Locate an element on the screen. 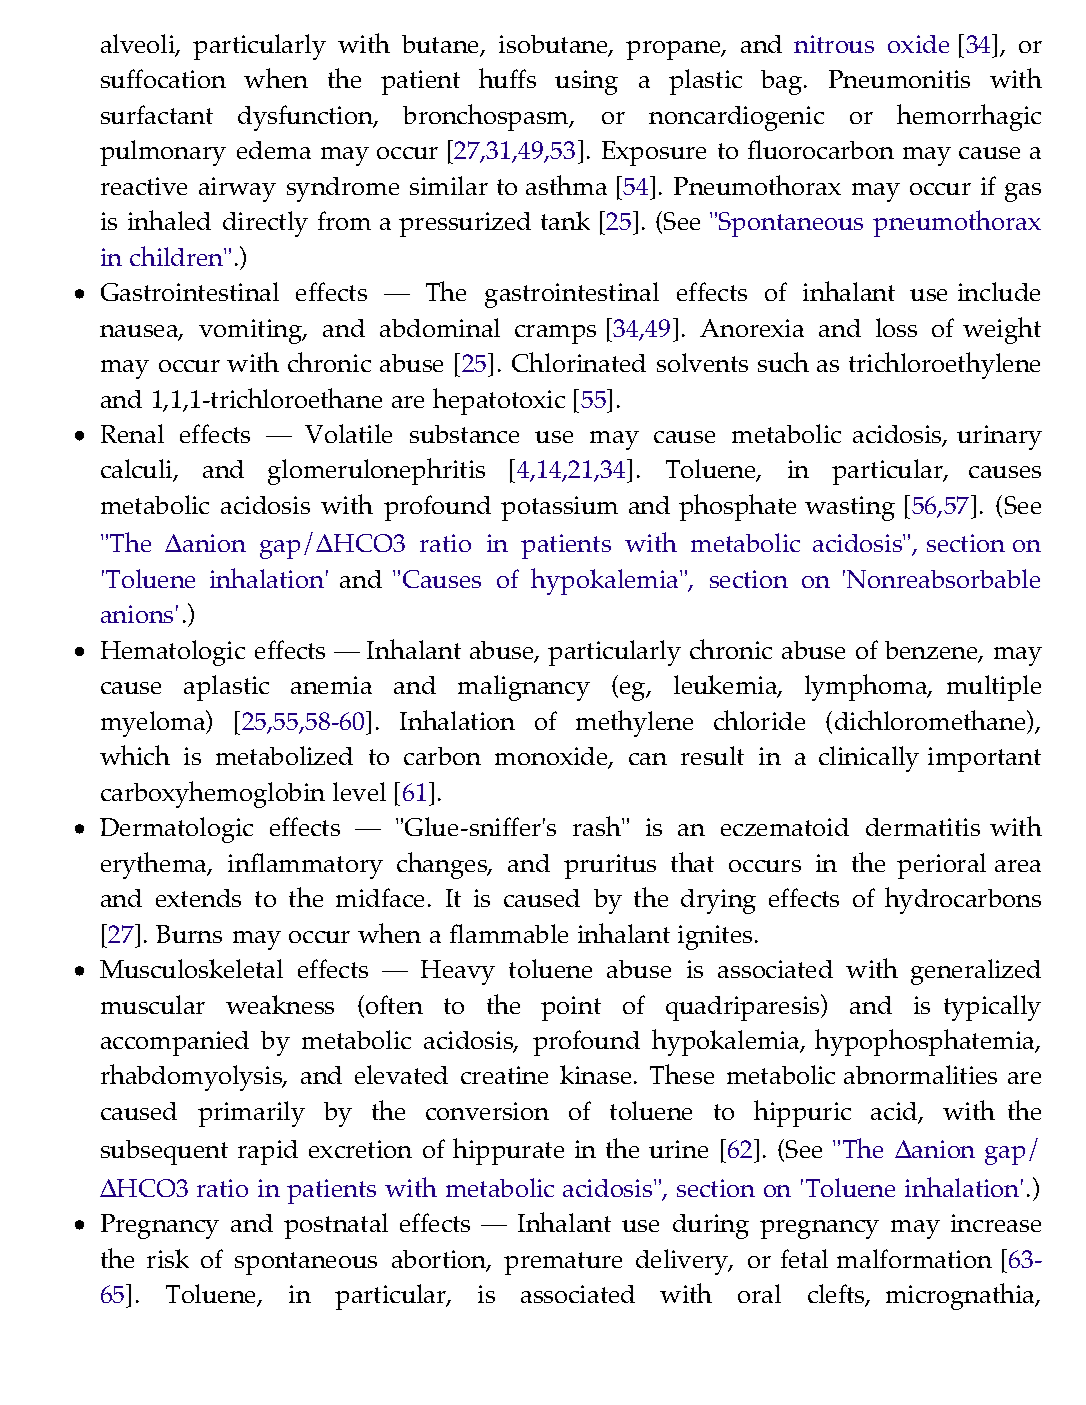 This screenshot has width=1086, height=1405. potassium is located at coordinates (559, 508).
